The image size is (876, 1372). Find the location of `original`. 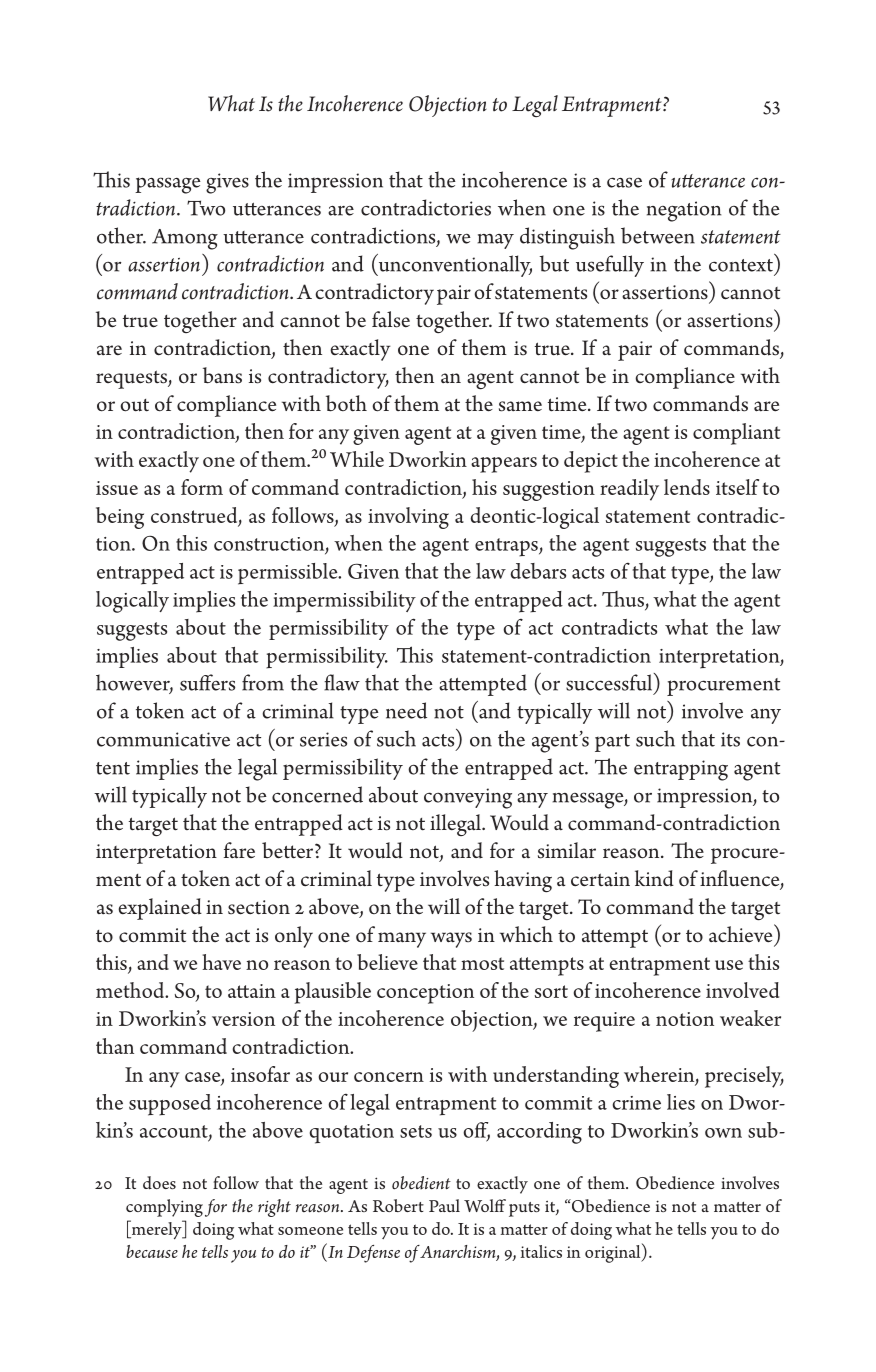

original is located at coordinates (614, 1253).
